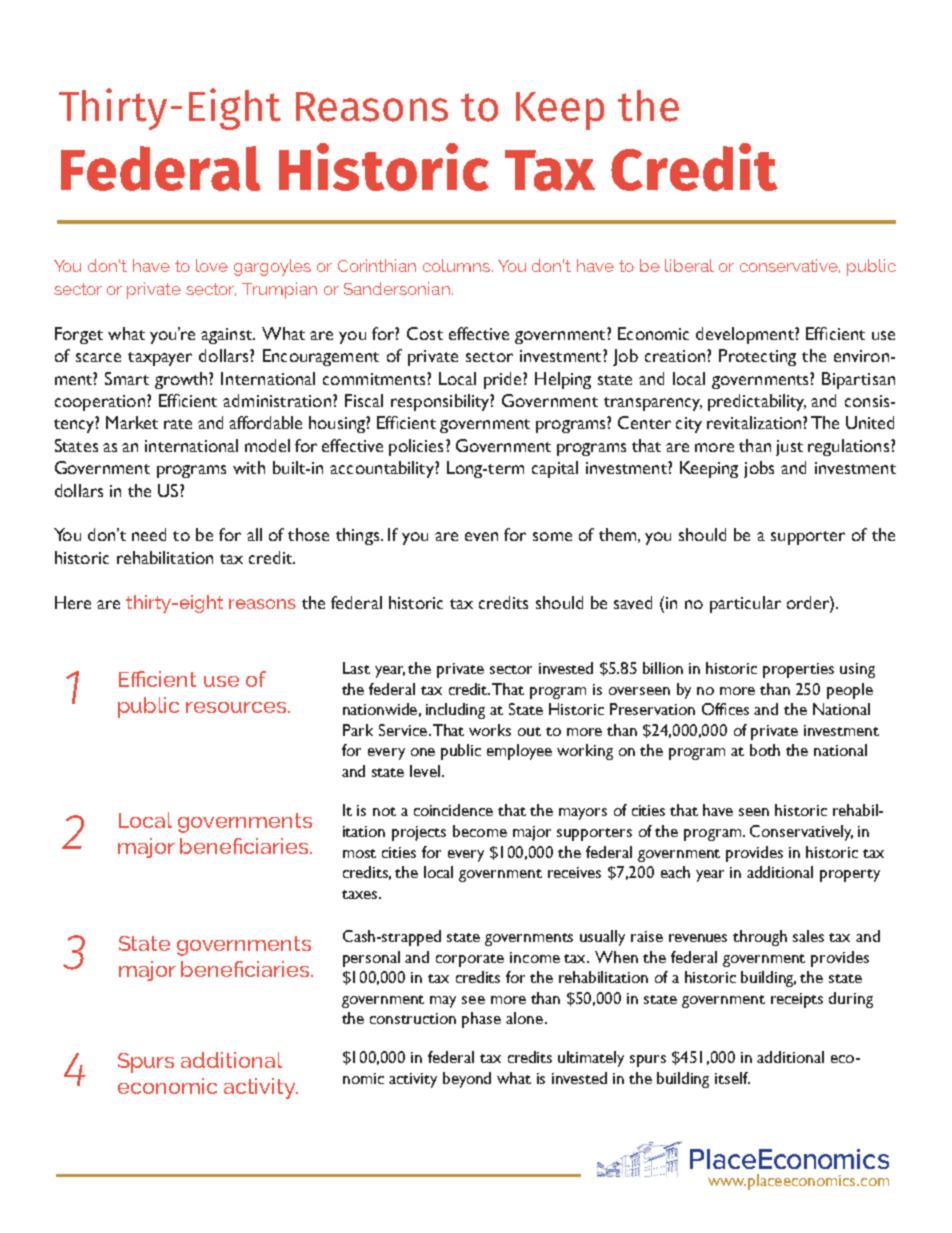 This page has width=952, height=1233. I want to click on resources, so click(237, 707).
